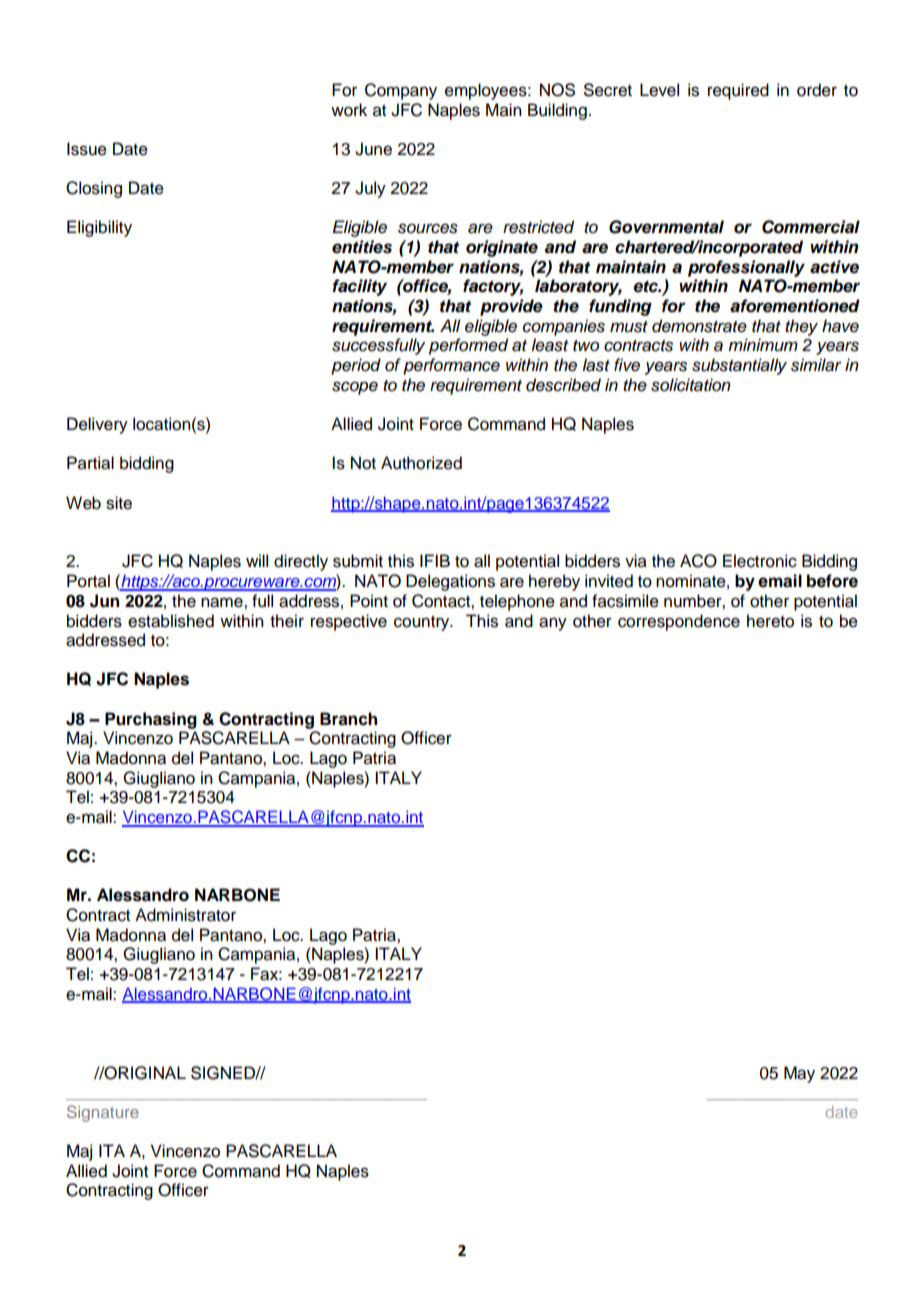  I want to click on Delivery, so click(97, 425).
